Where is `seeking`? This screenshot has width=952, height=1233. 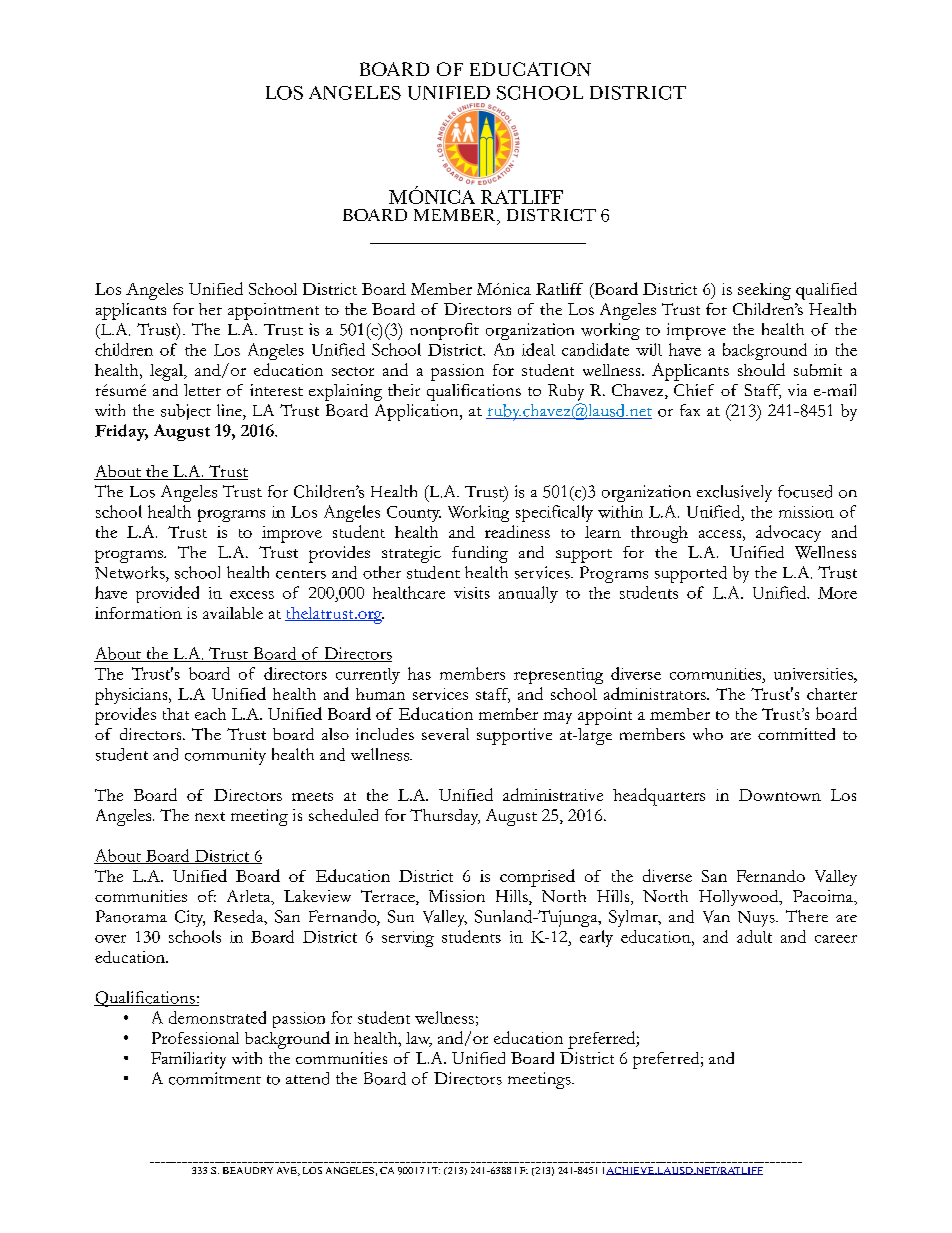
seeking is located at coordinates (764, 291).
